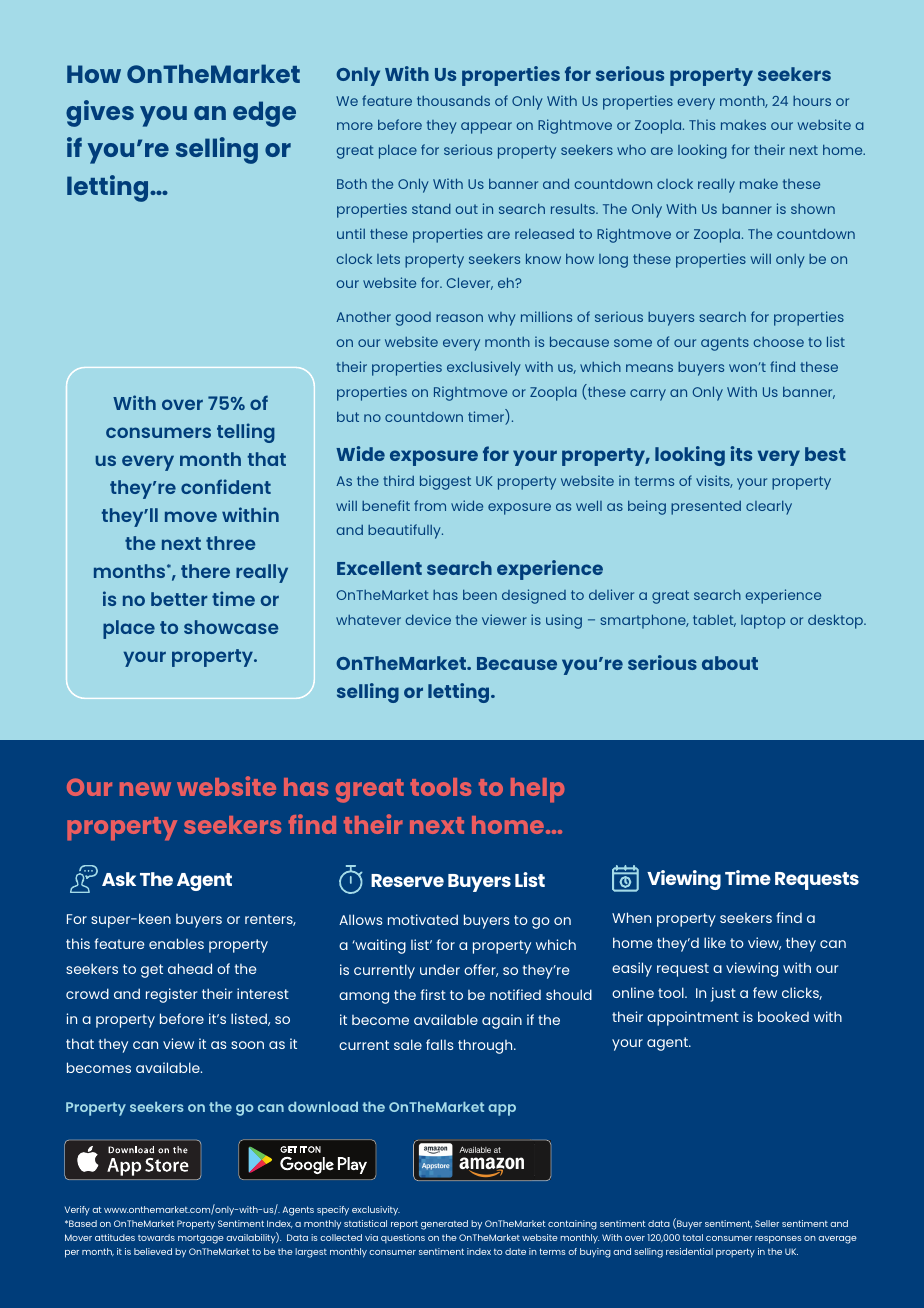 Image resolution: width=924 pixels, height=1308 pixels. What do you see at coordinates (812, 101) in the page?
I see `hours` at bounding box center [812, 101].
